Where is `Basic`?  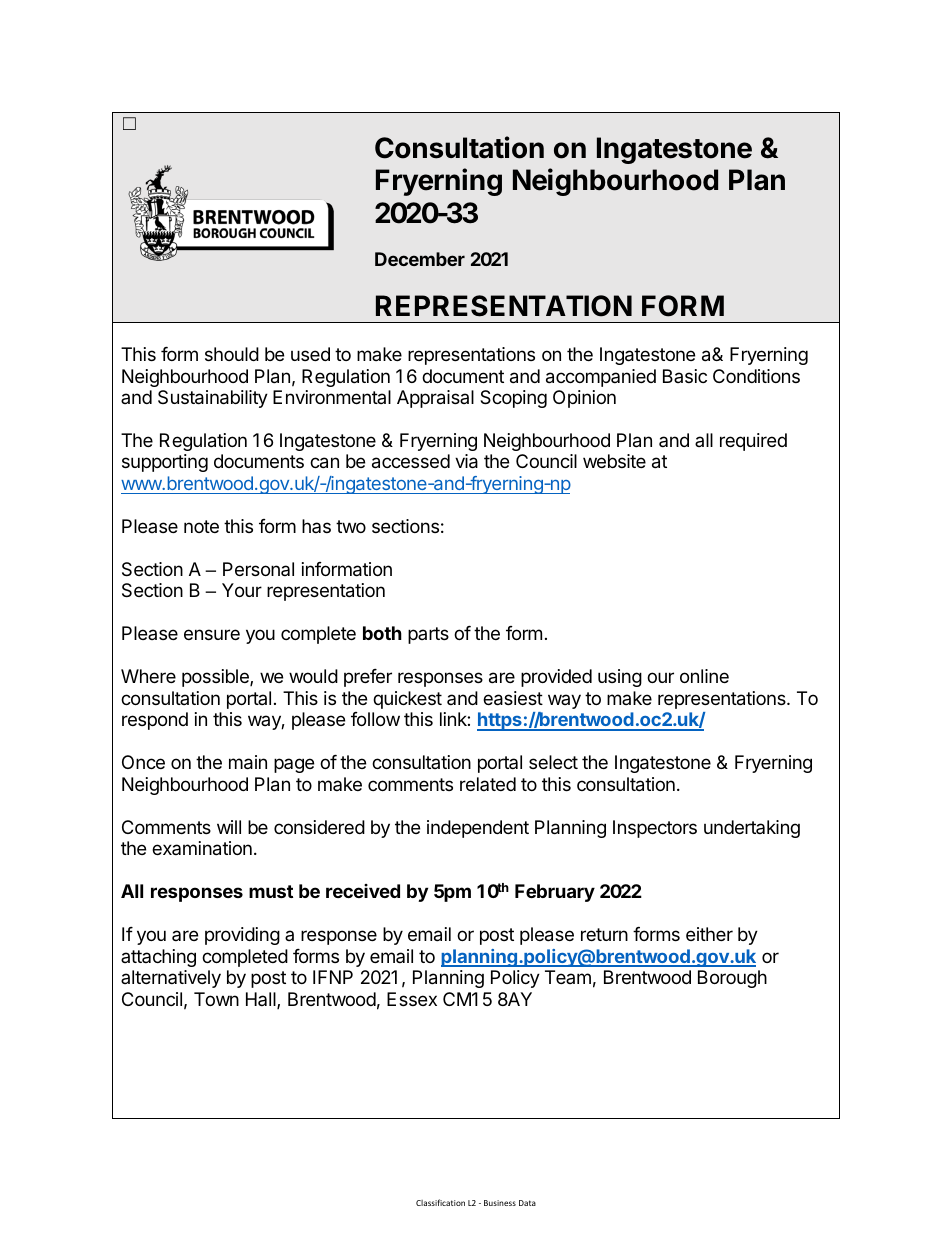 Basic is located at coordinates (685, 376).
